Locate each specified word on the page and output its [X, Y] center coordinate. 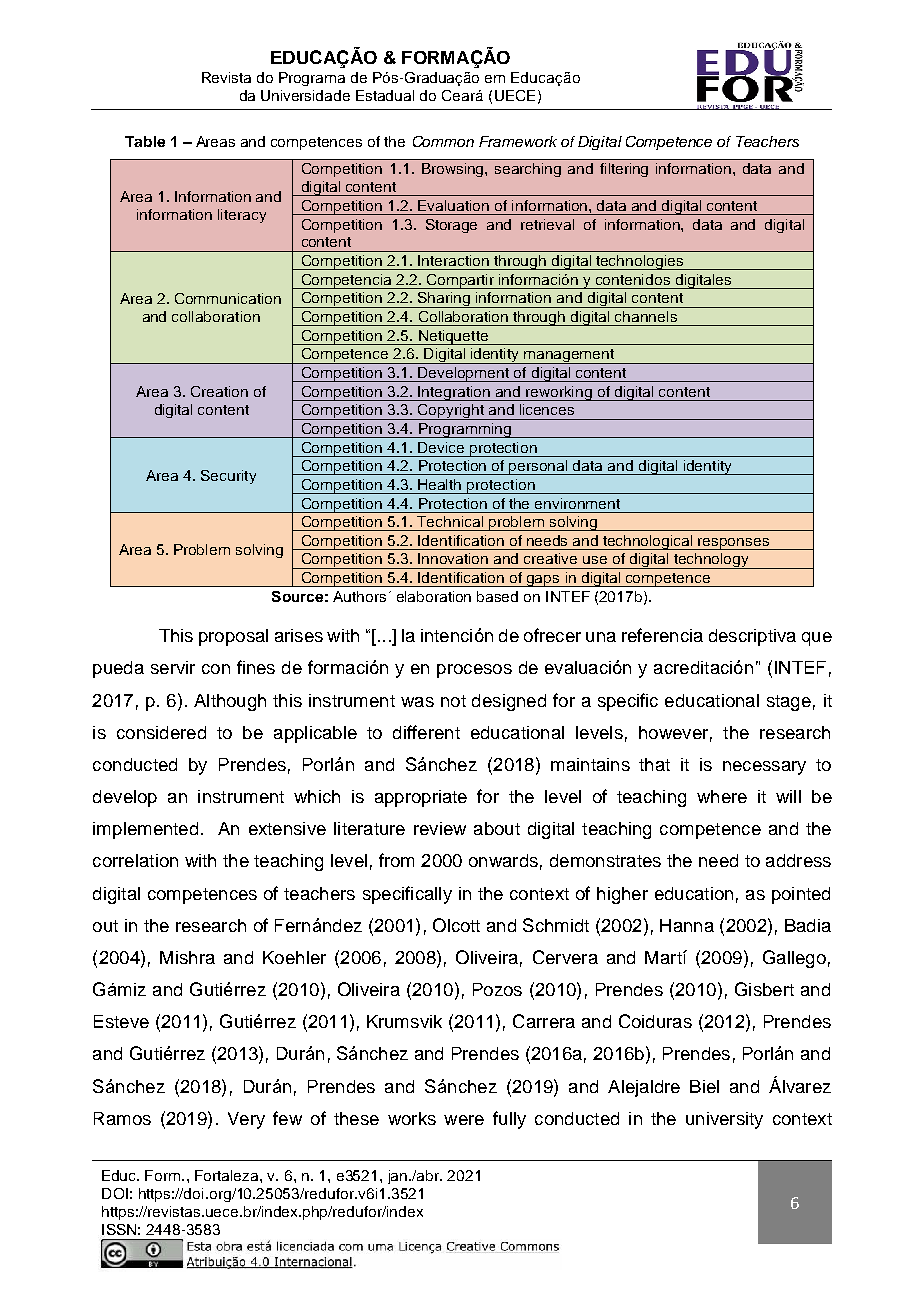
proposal [233, 637]
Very [246, 1120]
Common [443, 141]
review [440, 828]
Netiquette [454, 337]
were [464, 1120]
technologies [640, 262]
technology [711, 561]
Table [145, 141]
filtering [624, 170]
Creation [219, 391]
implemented [145, 830]
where [722, 796]
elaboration [434, 596]
